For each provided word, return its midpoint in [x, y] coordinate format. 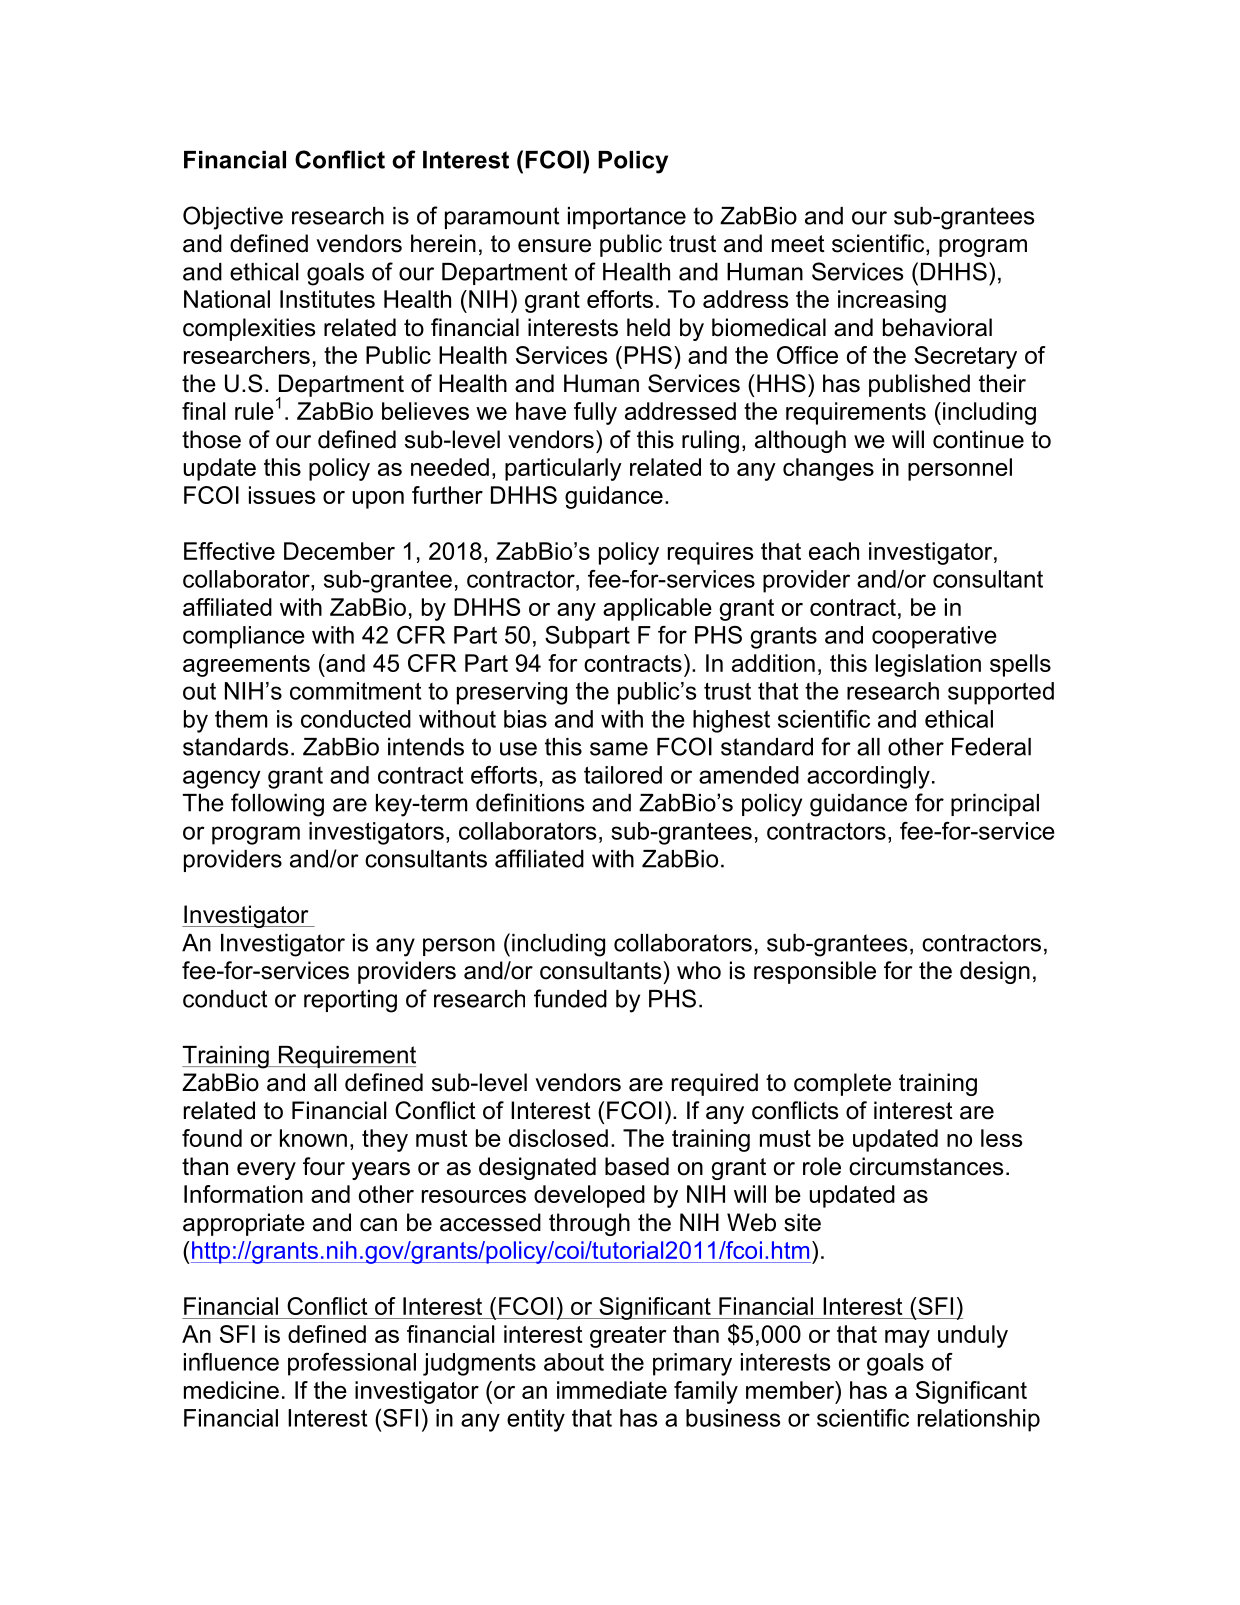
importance [627, 218]
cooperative [934, 637]
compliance [244, 637]
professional [352, 1364]
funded [570, 998]
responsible [815, 972]
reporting [350, 1001]
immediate [612, 1390]
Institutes [327, 299]
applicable [657, 609]
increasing [892, 301]
